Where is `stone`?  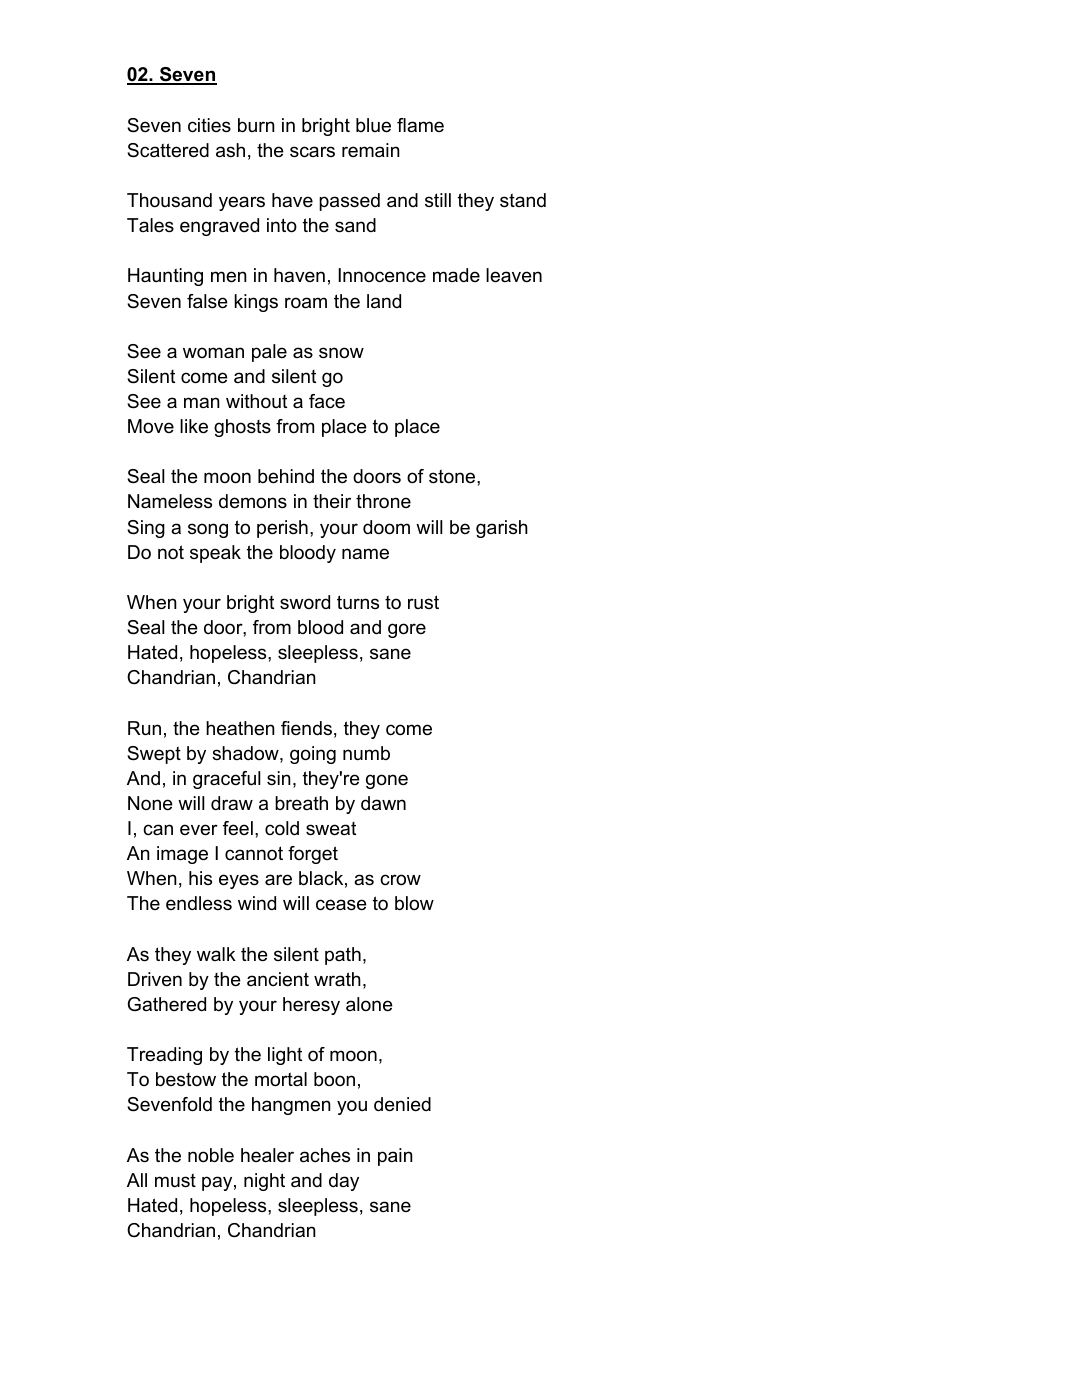
stone is located at coordinates (453, 476).
